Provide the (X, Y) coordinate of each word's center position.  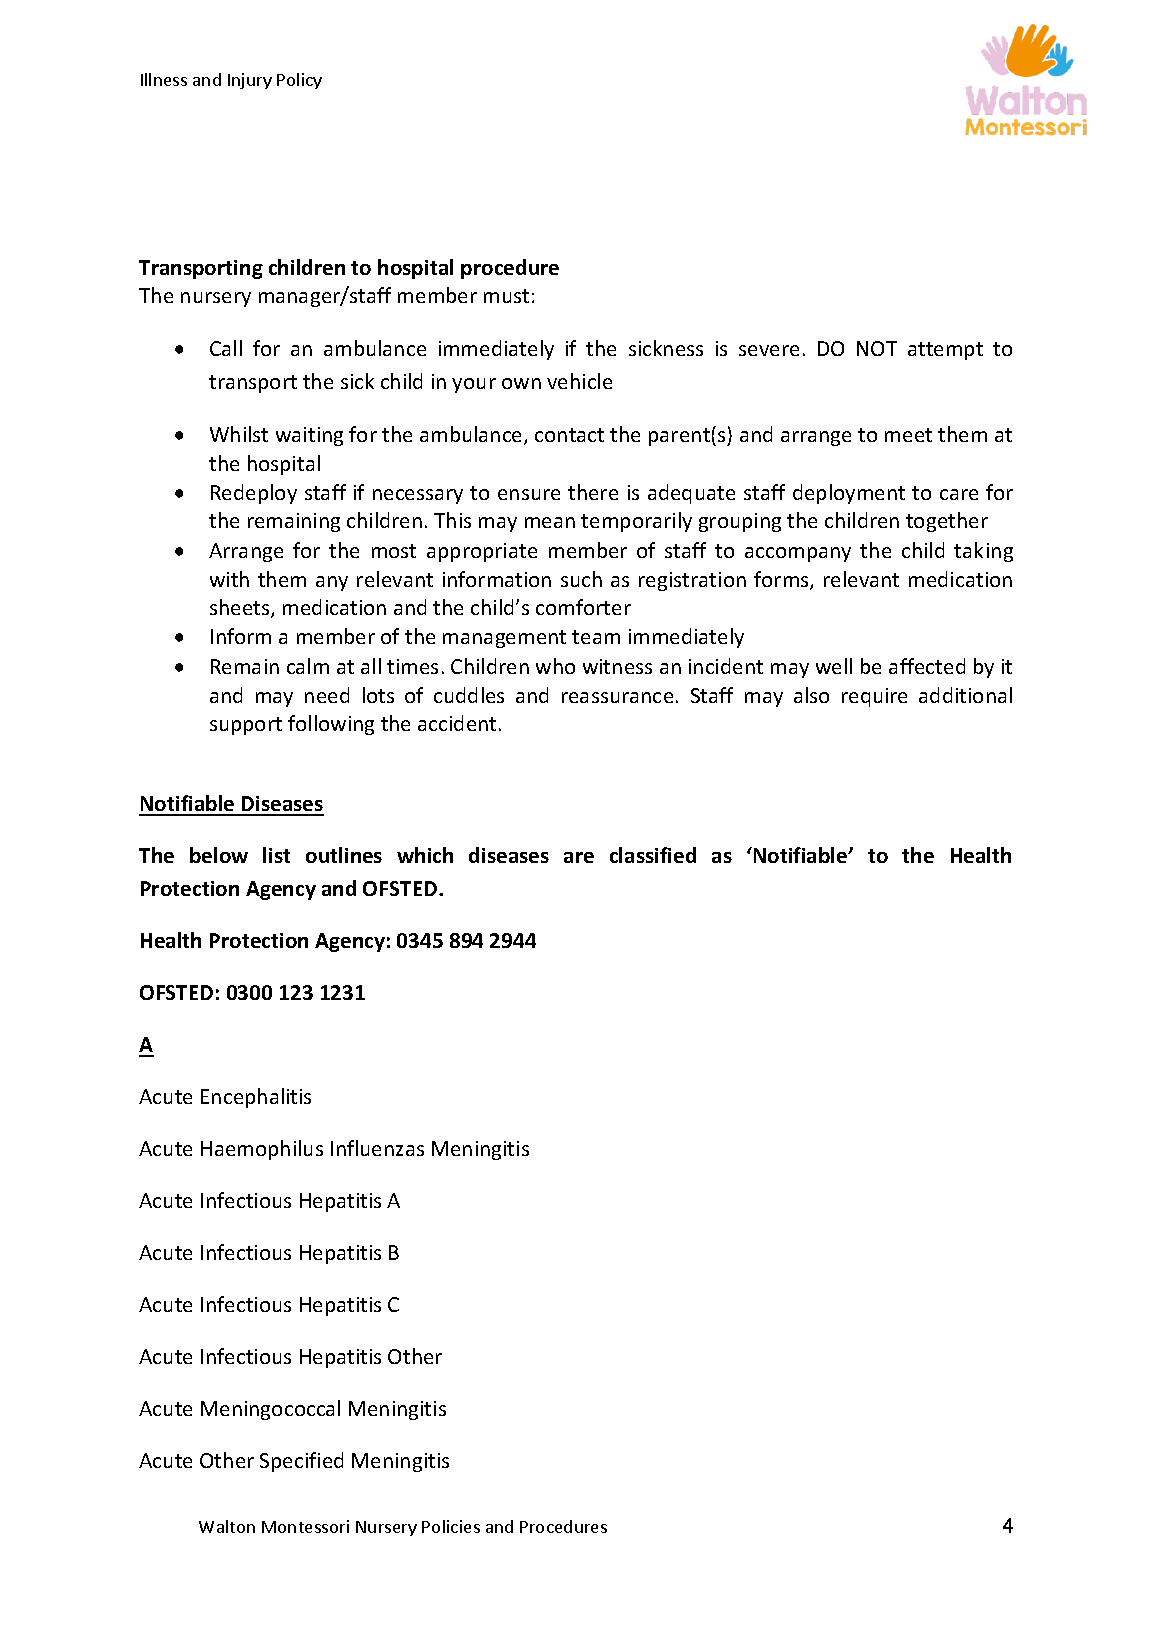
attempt (945, 351)
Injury (250, 81)
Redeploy (254, 494)
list (276, 855)
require (874, 697)
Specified (301, 1462)
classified (653, 855)
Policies (451, 1526)
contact (569, 435)
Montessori (305, 1526)
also (811, 695)
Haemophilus (262, 1150)
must (506, 296)
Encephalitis (256, 1098)
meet (908, 435)
